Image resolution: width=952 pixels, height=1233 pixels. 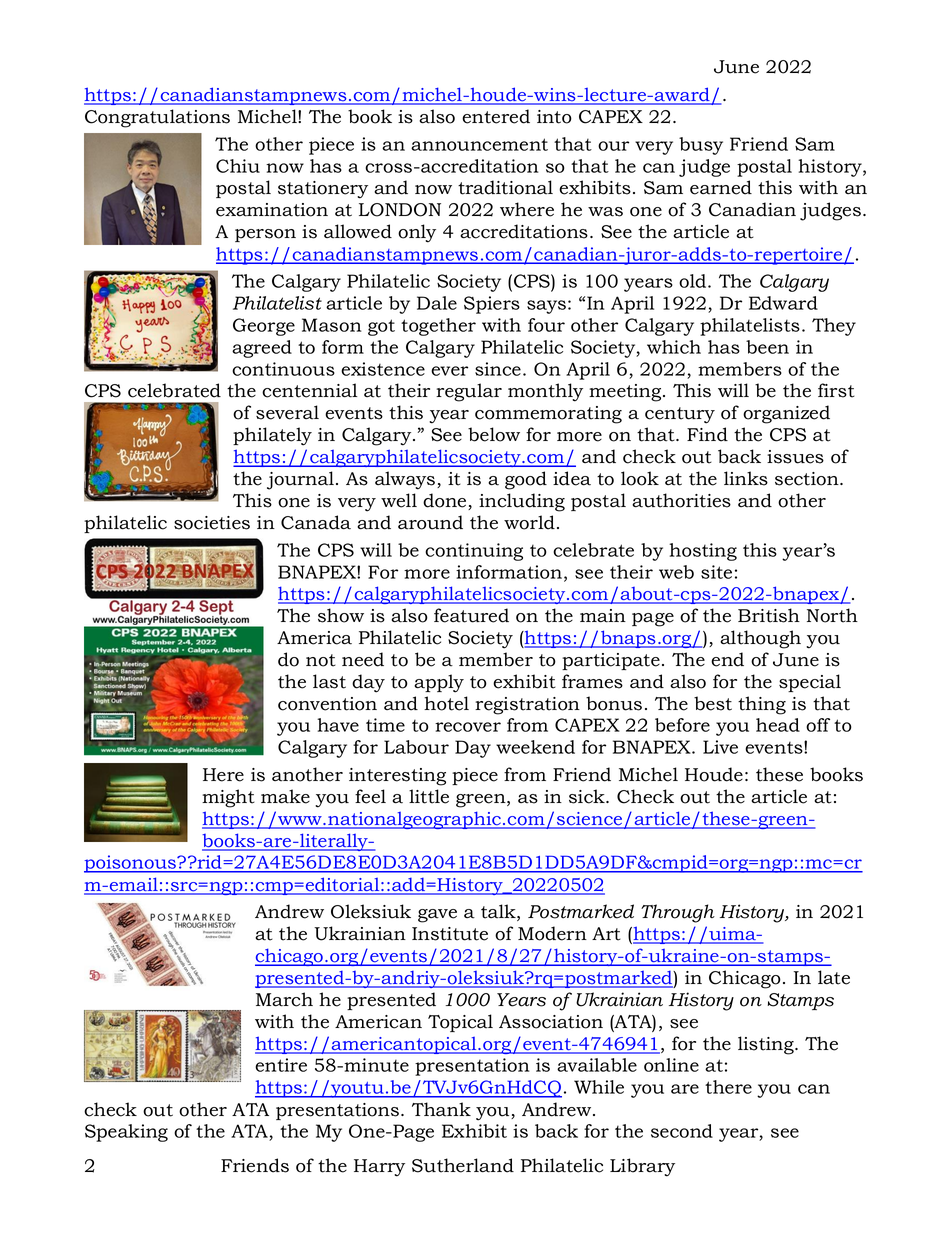 I want to click on busy, so click(x=701, y=146).
